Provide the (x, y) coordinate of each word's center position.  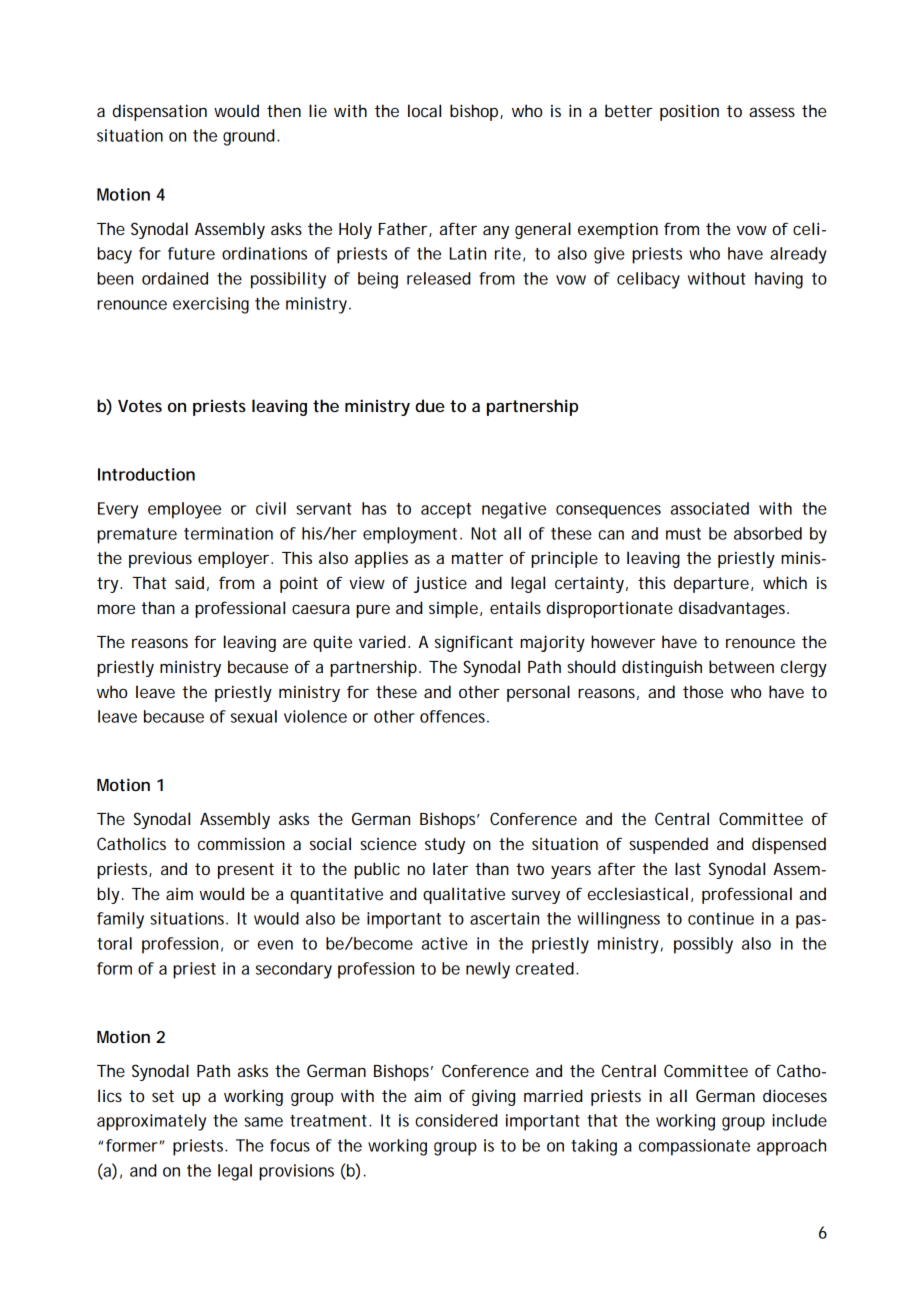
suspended (668, 845)
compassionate (694, 1147)
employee (184, 510)
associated (710, 508)
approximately (151, 1122)
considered (456, 1120)
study (445, 845)
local (424, 110)
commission (241, 843)
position (689, 112)
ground (248, 137)
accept (446, 511)
